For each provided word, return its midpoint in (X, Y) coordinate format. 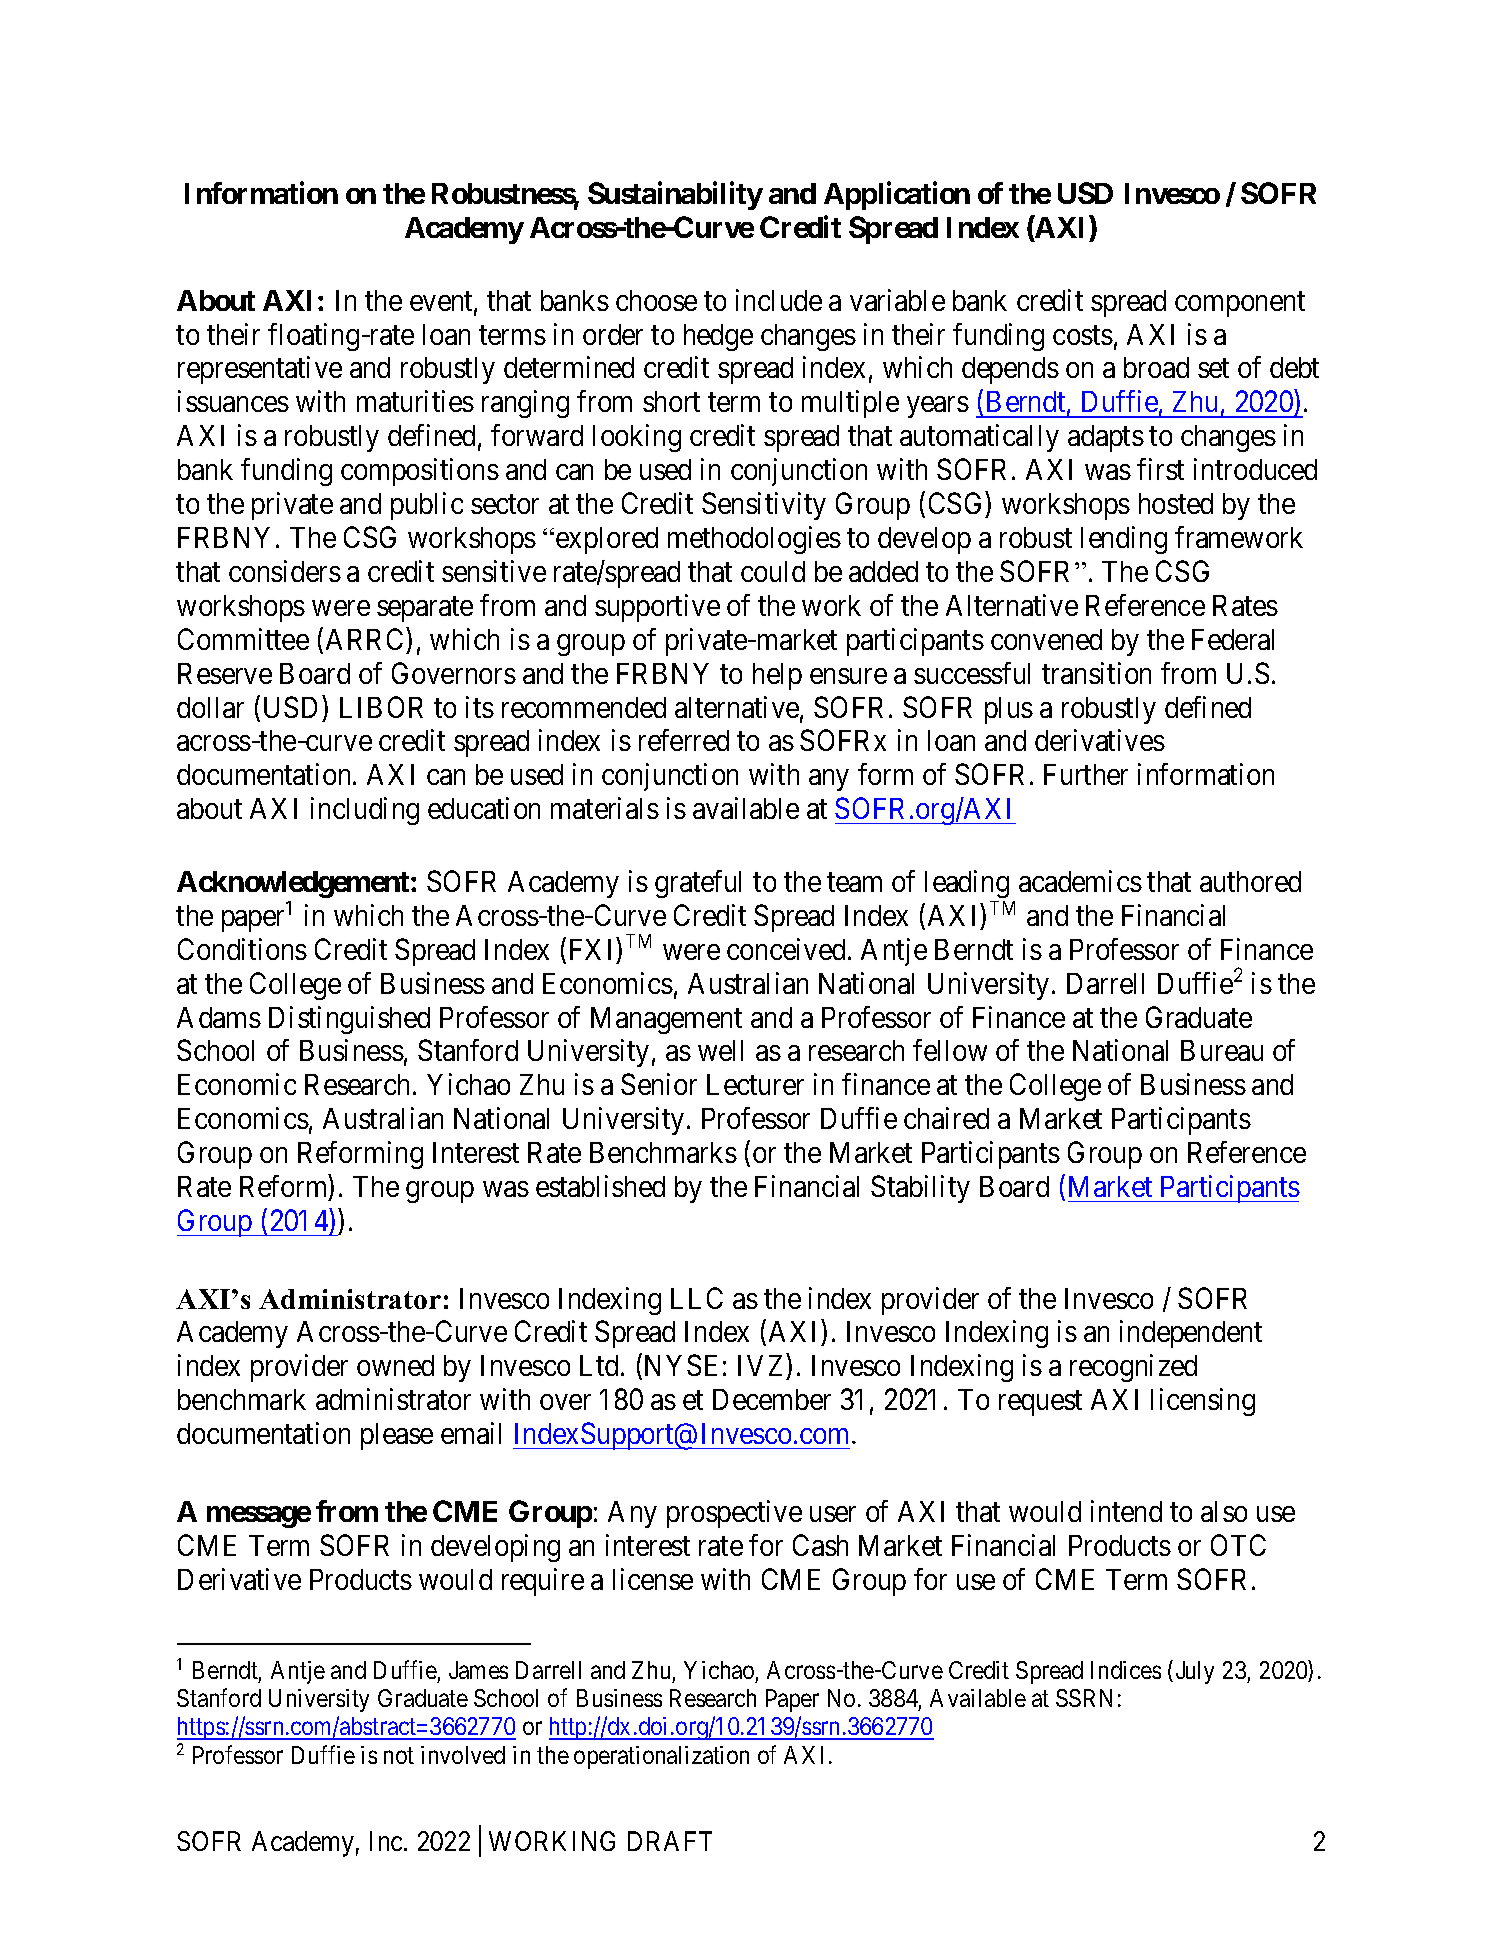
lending (1124, 540)
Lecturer (755, 1084)
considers (285, 571)
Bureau (1222, 1050)
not (399, 1755)
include (779, 300)
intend (1126, 1511)
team (854, 882)
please (397, 1436)
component (1240, 304)
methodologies (754, 540)
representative (260, 370)
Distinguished (349, 1020)
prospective (734, 1514)
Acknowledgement (294, 884)
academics (1080, 881)
